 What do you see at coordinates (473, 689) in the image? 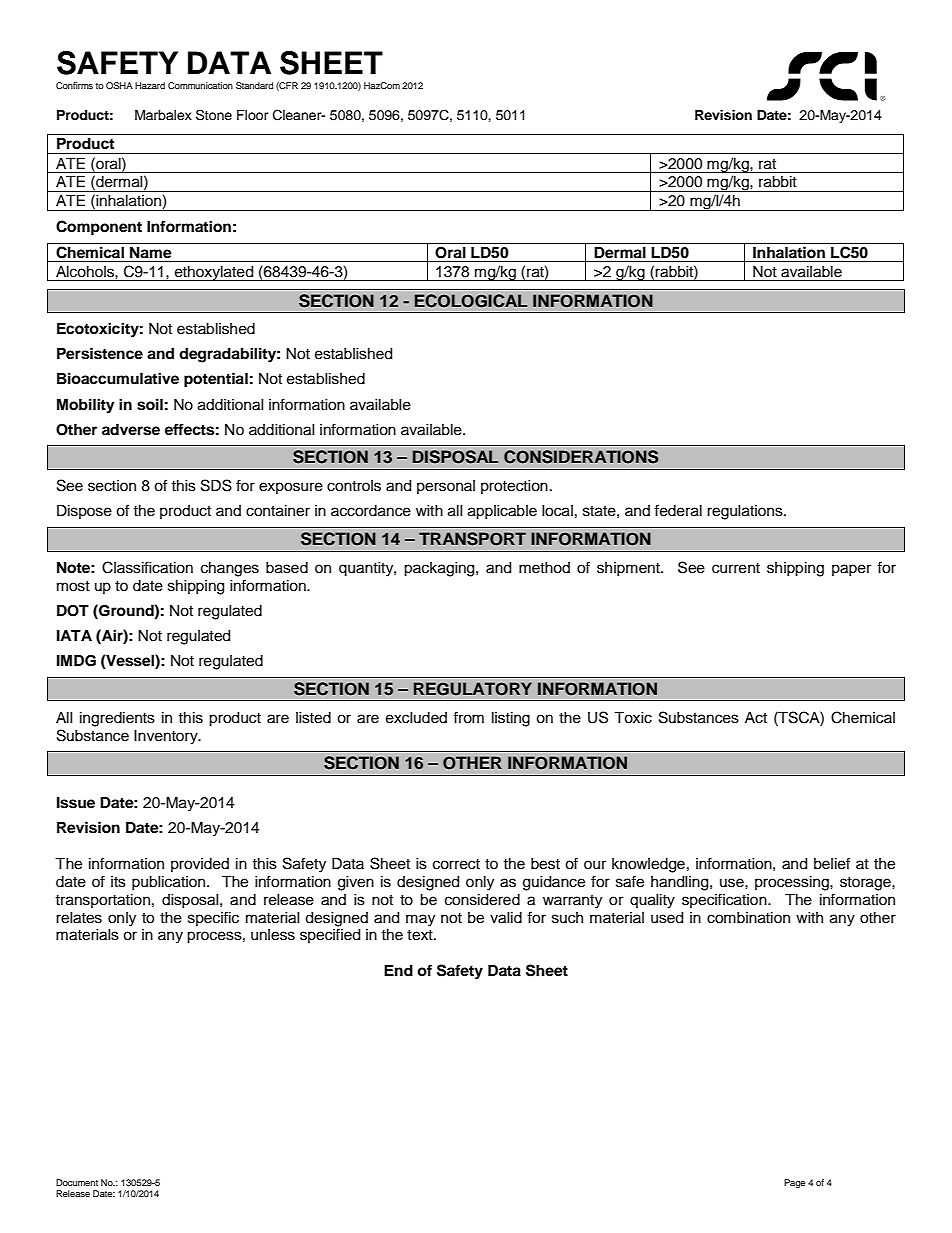
I see `REGULATORY` at bounding box center [473, 689].
